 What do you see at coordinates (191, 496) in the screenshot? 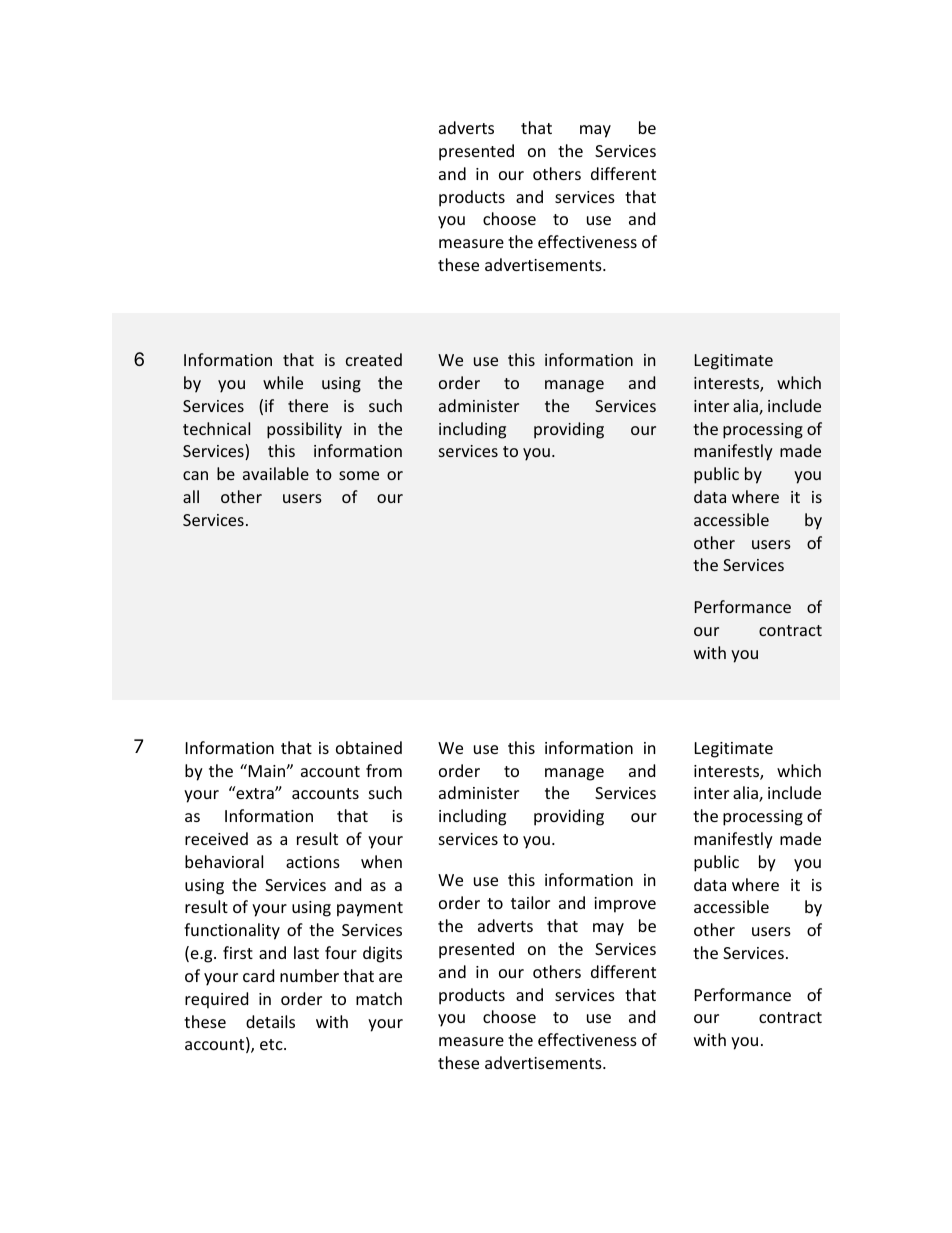
I see `all` at bounding box center [191, 496].
